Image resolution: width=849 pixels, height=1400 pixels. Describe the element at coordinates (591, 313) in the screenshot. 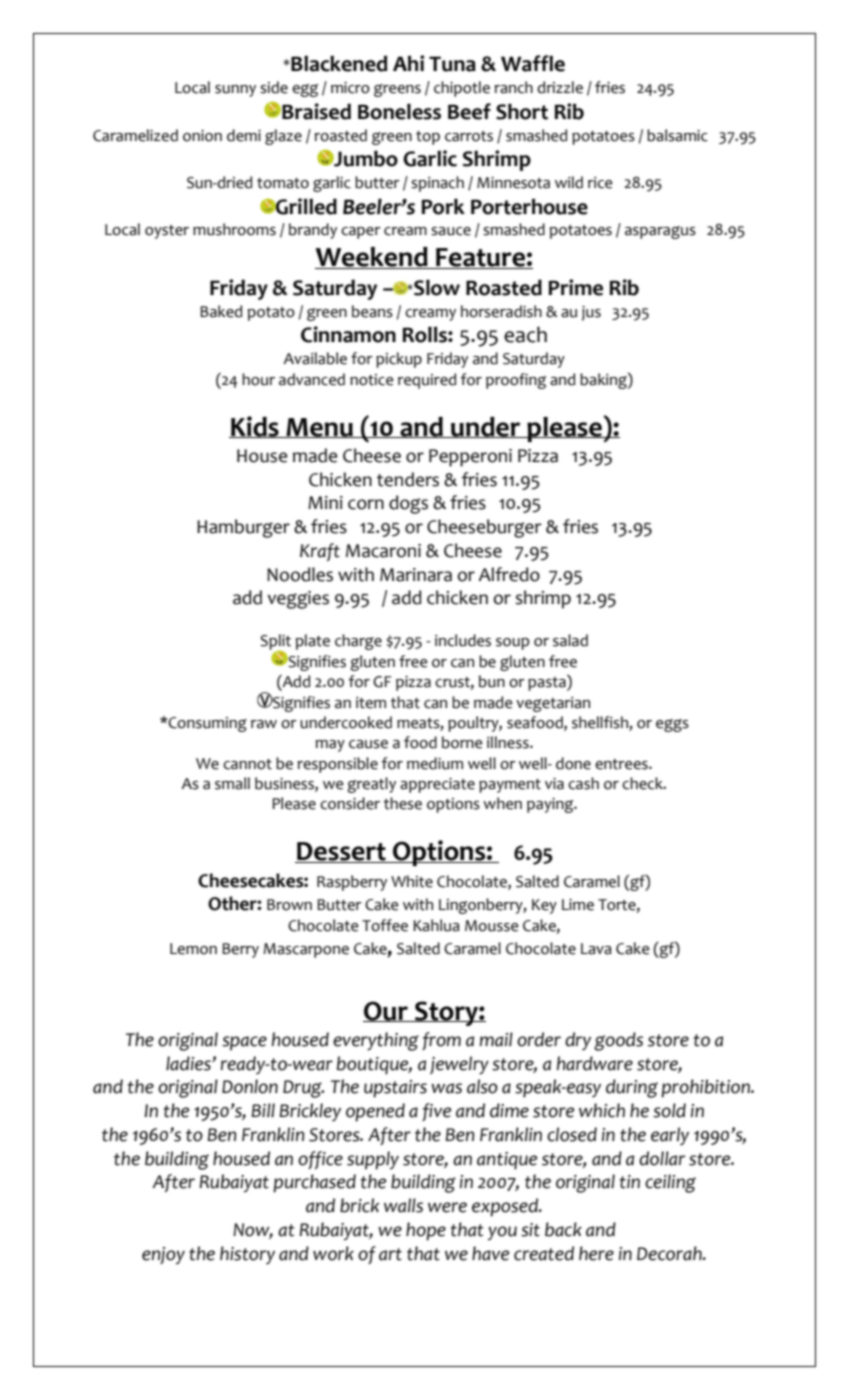

I see `jus` at that location.
